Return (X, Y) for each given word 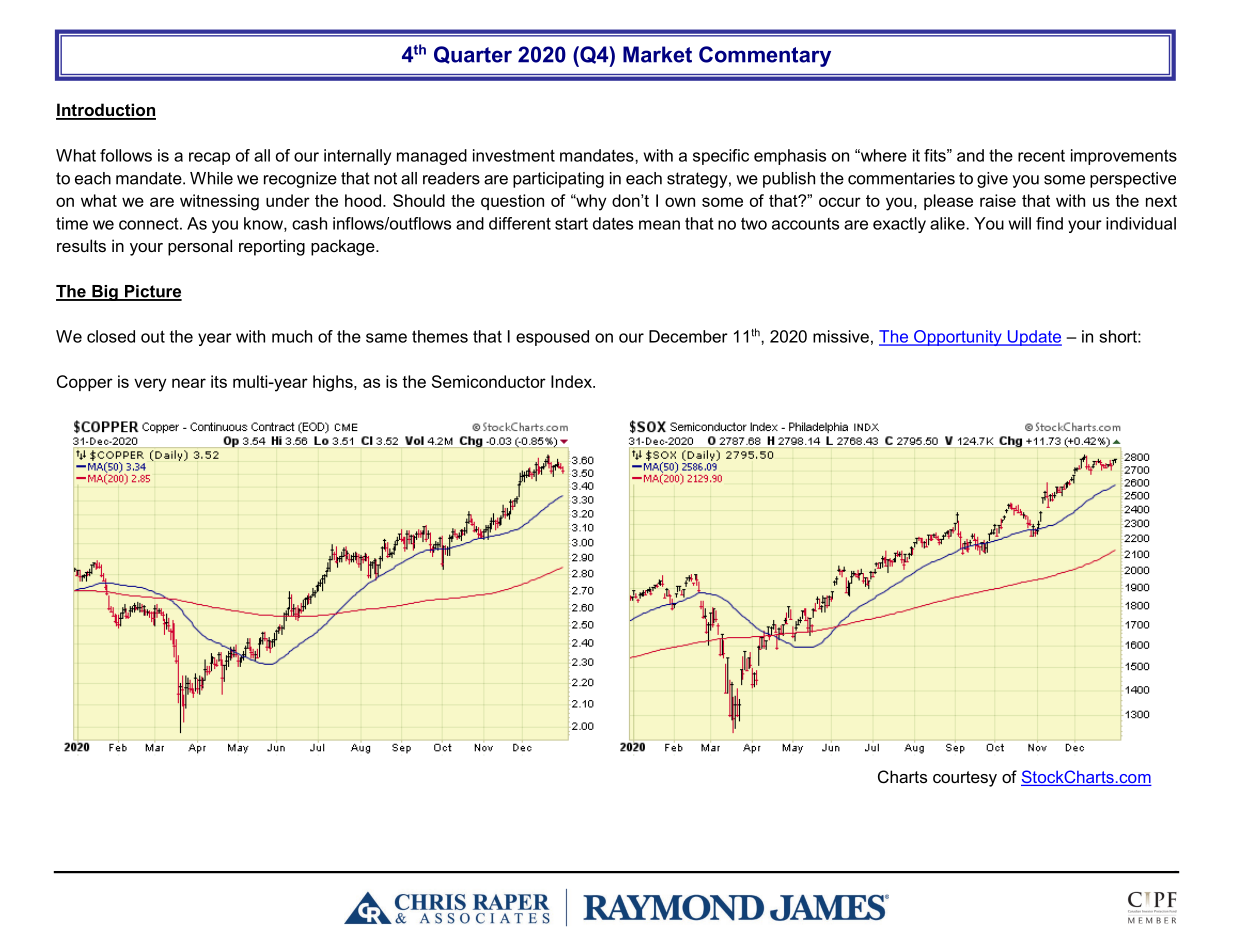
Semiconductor (489, 381)
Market (657, 54)
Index (572, 381)
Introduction (106, 111)
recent (1041, 156)
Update (1033, 338)
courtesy (965, 779)
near (189, 383)
